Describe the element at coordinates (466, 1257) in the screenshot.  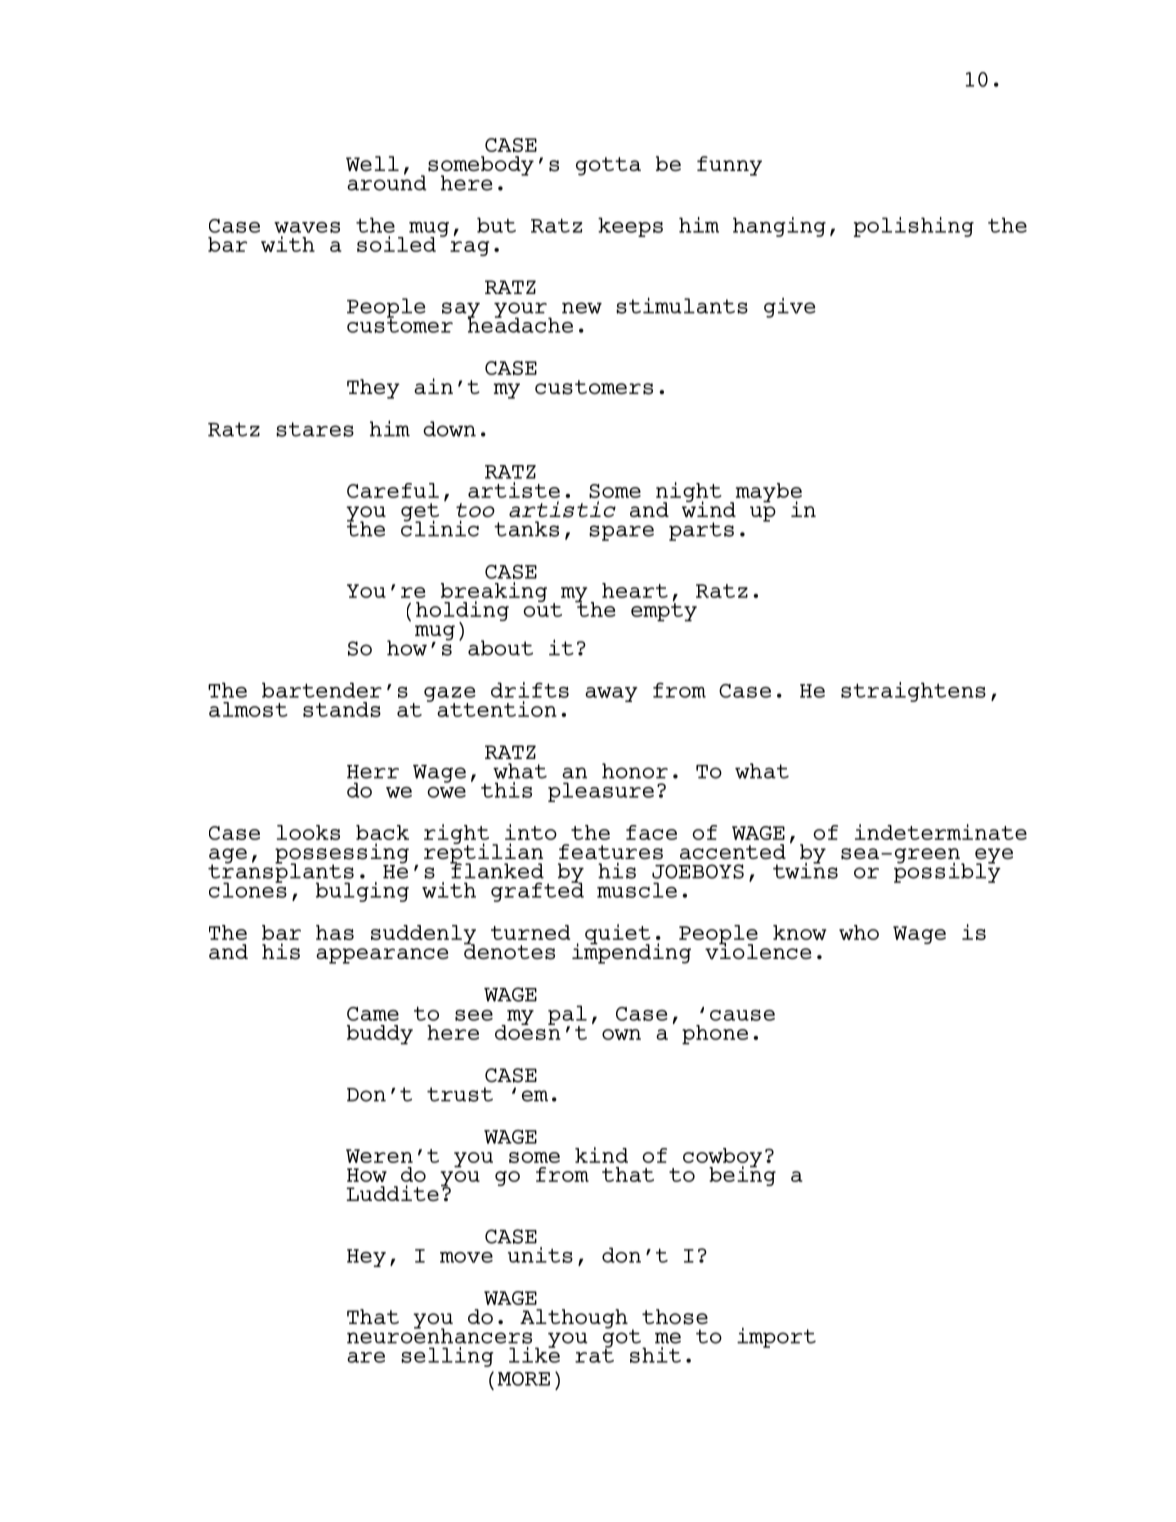
I see `move` at that location.
